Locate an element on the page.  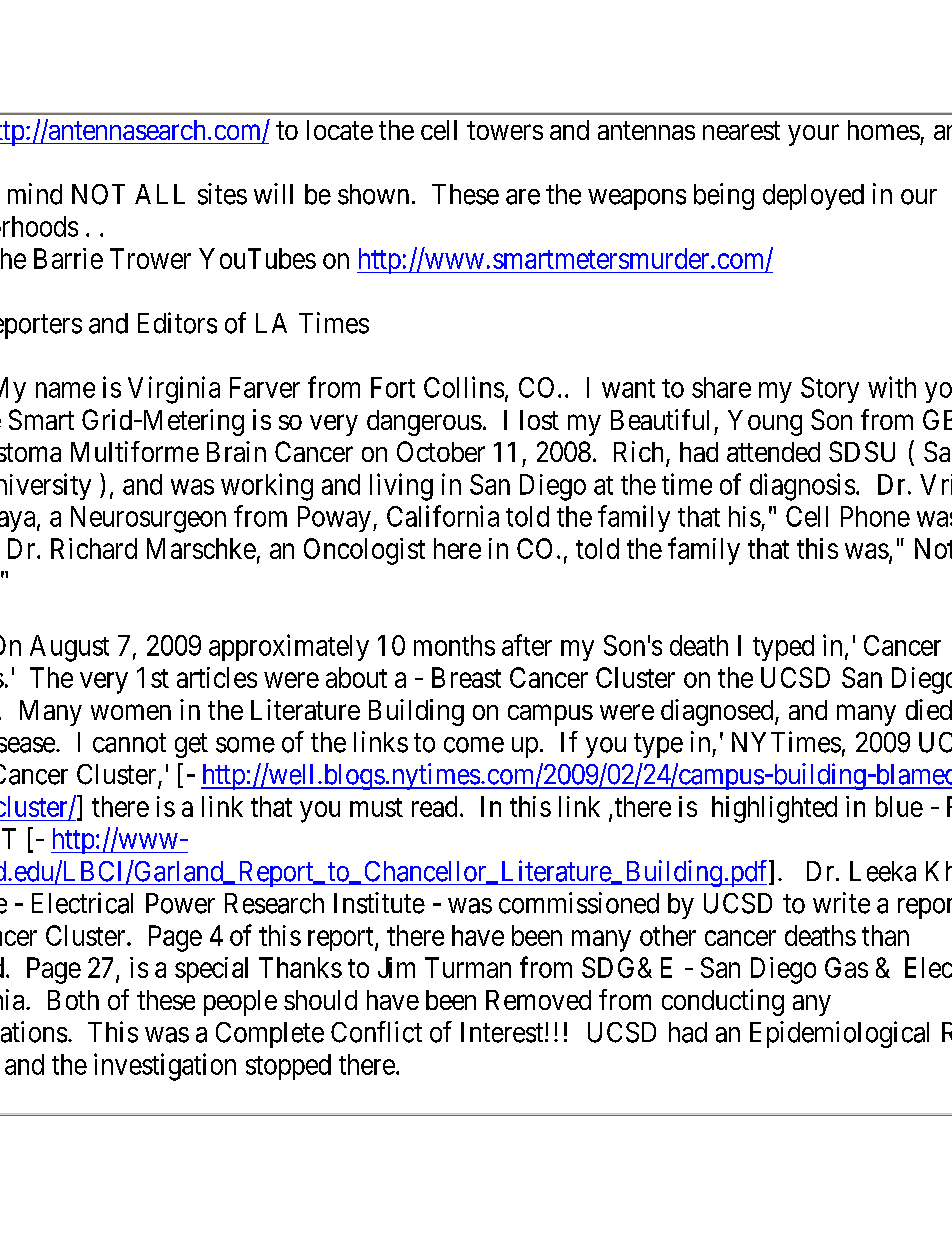
your is located at coordinates (813, 135).
